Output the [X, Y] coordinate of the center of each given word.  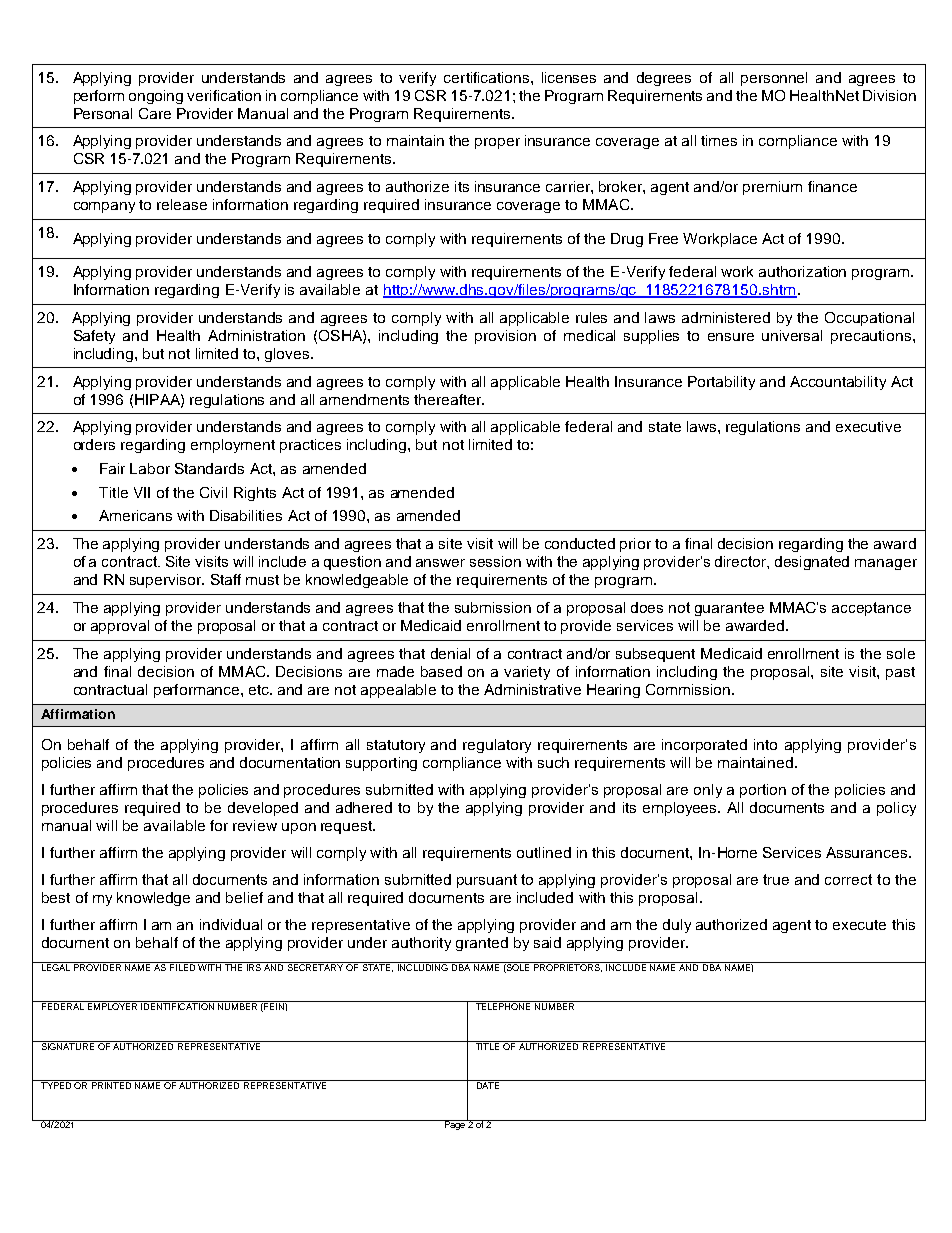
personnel [774, 79]
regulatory [497, 746]
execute [859, 925]
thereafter [449, 399]
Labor [150, 468]
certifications [488, 77]
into [765, 744]
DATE [488, 1084]
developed [263, 809]
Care [155, 113]
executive [868, 426]
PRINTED [112, 1084]
